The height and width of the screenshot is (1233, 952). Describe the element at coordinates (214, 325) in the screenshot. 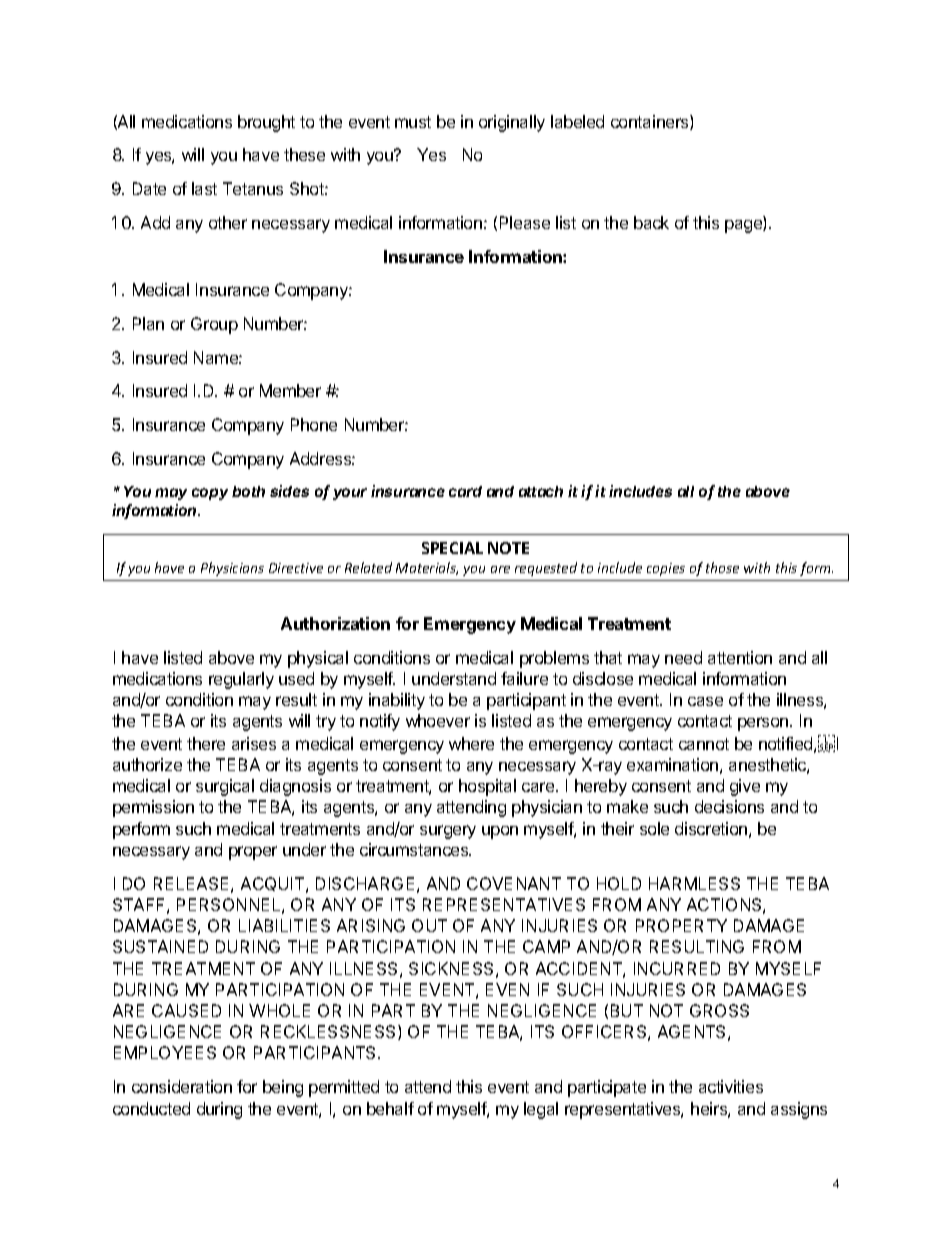

I see `Group` at that location.
